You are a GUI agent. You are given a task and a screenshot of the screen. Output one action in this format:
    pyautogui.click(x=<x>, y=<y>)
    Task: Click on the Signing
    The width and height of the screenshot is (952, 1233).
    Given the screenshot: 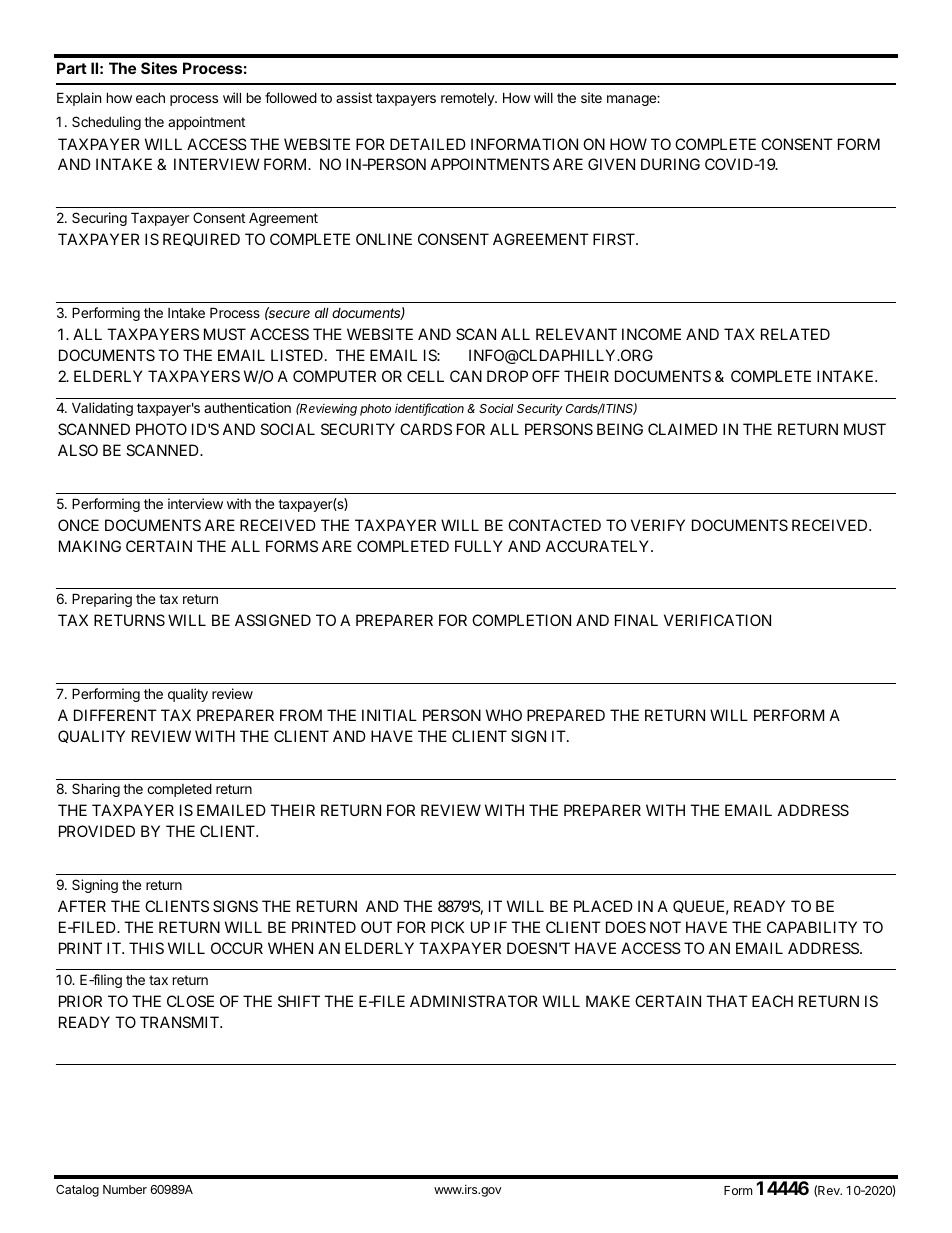 What is the action you would take?
    pyautogui.click(x=95, y=886)
